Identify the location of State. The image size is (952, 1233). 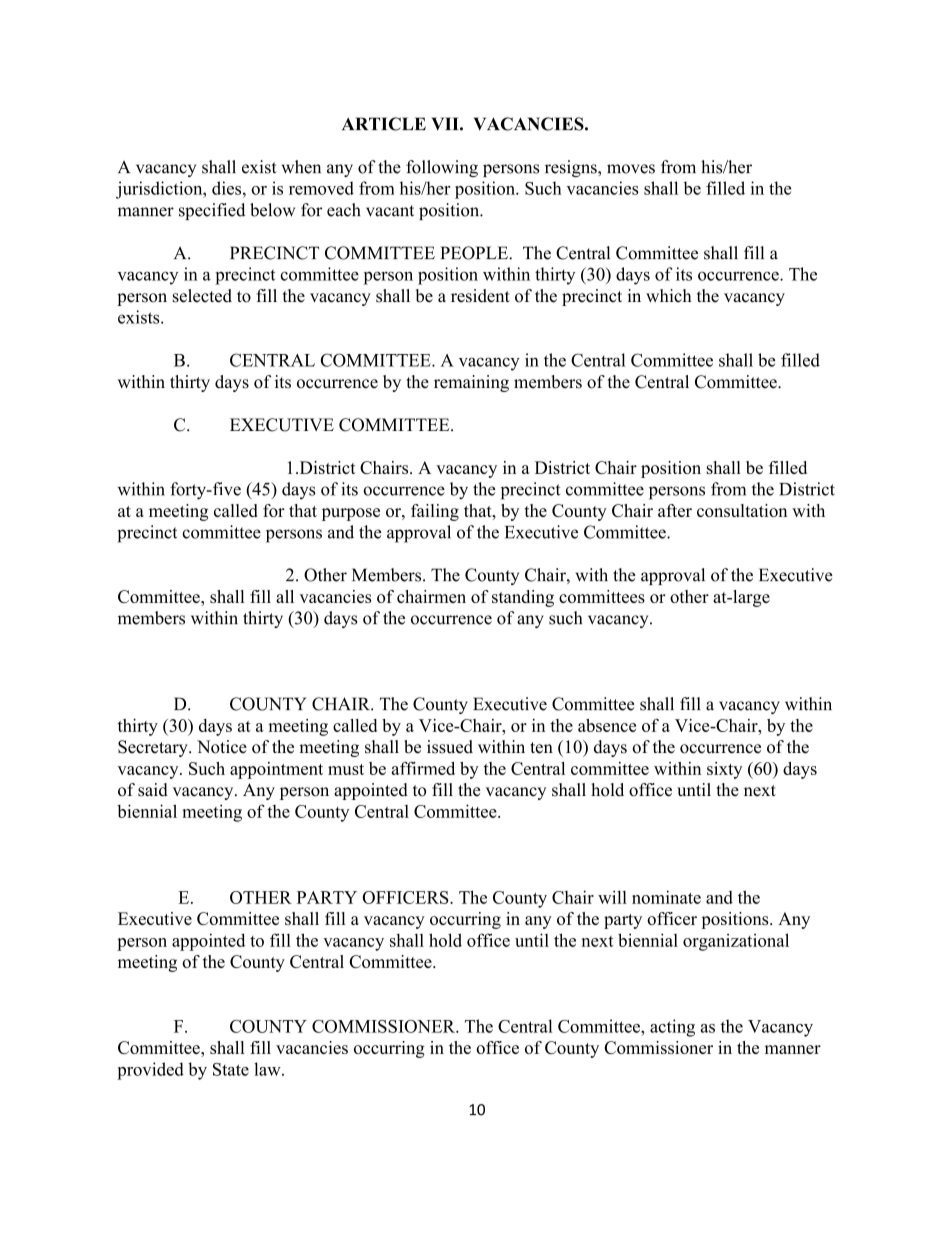
(231, 1069).
